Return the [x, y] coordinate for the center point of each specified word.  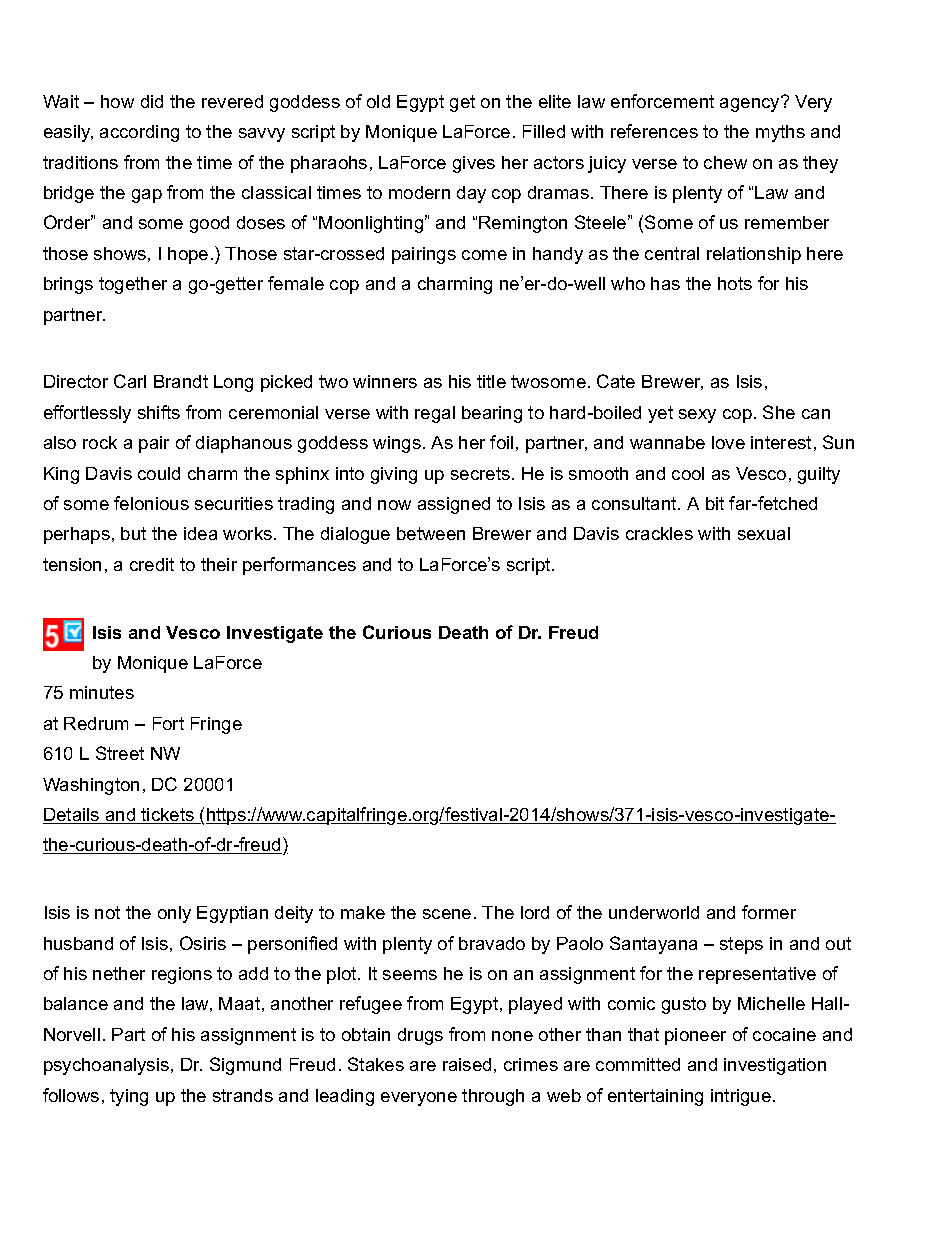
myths [780, 133]
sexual [764, 533]
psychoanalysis [108, 1066]
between [431, 533]
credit [152, 564]
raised [467, 1064]
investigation [775, 1066]
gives [474, 164]
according [139, 133]
